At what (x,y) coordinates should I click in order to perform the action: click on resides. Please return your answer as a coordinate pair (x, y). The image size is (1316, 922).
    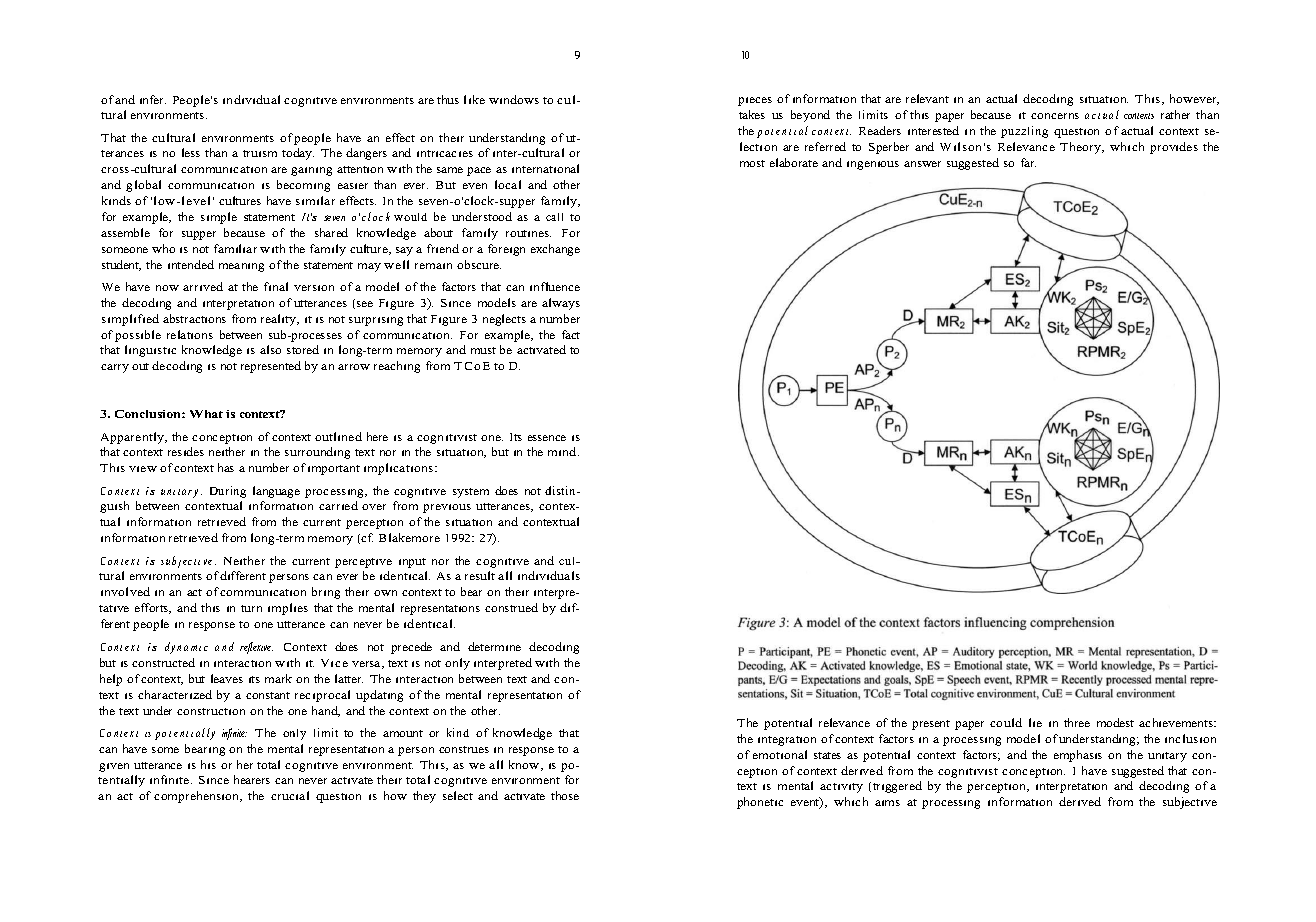
    Looking at the image, I should click on (186, 451).
